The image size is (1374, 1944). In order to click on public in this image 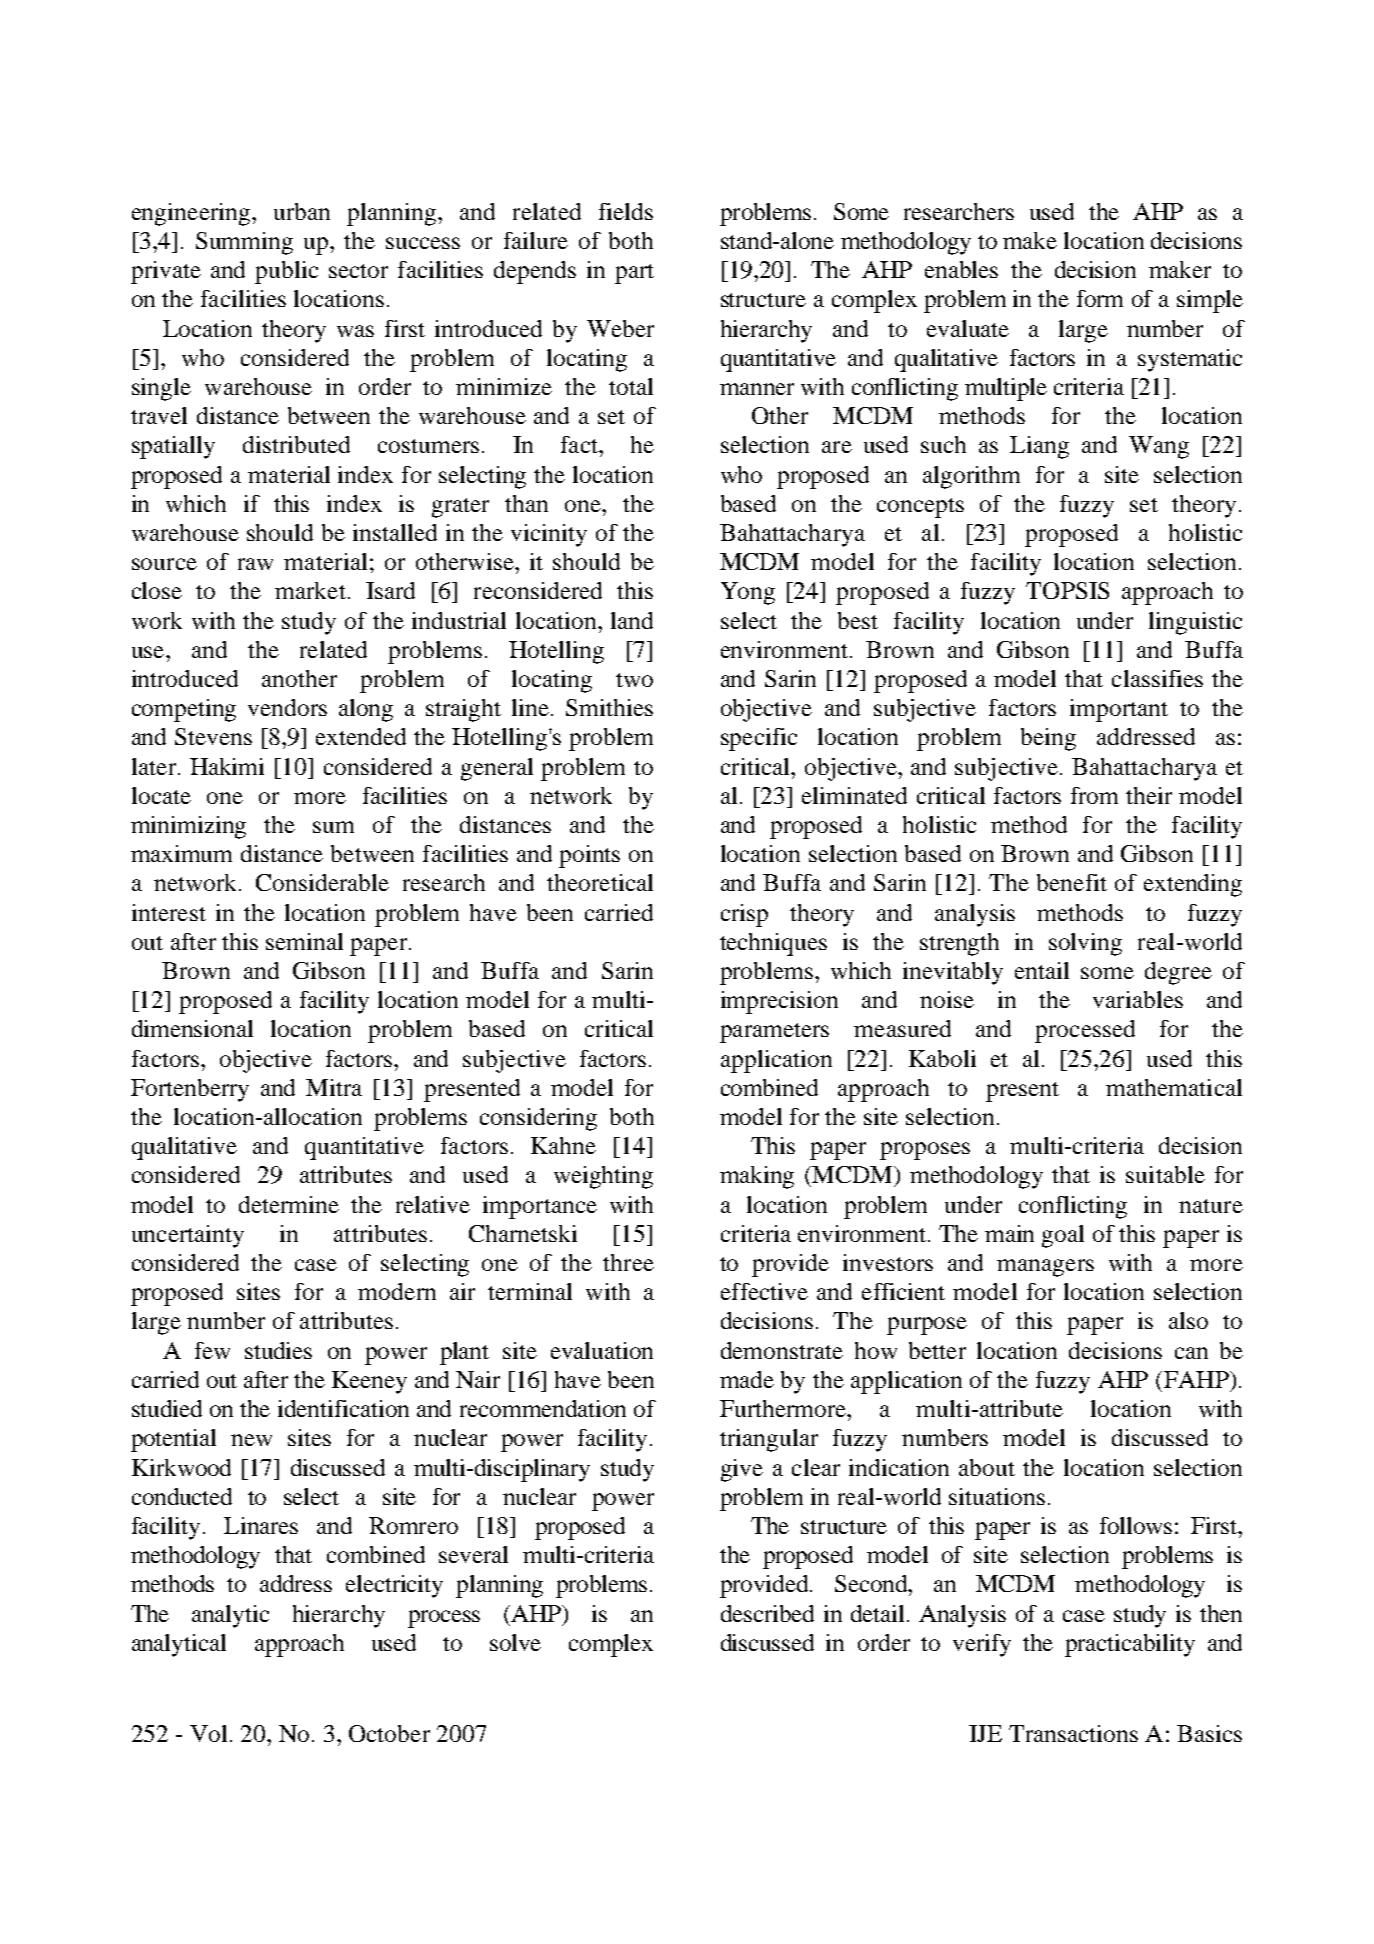, I will do `click(286, 272)`.
